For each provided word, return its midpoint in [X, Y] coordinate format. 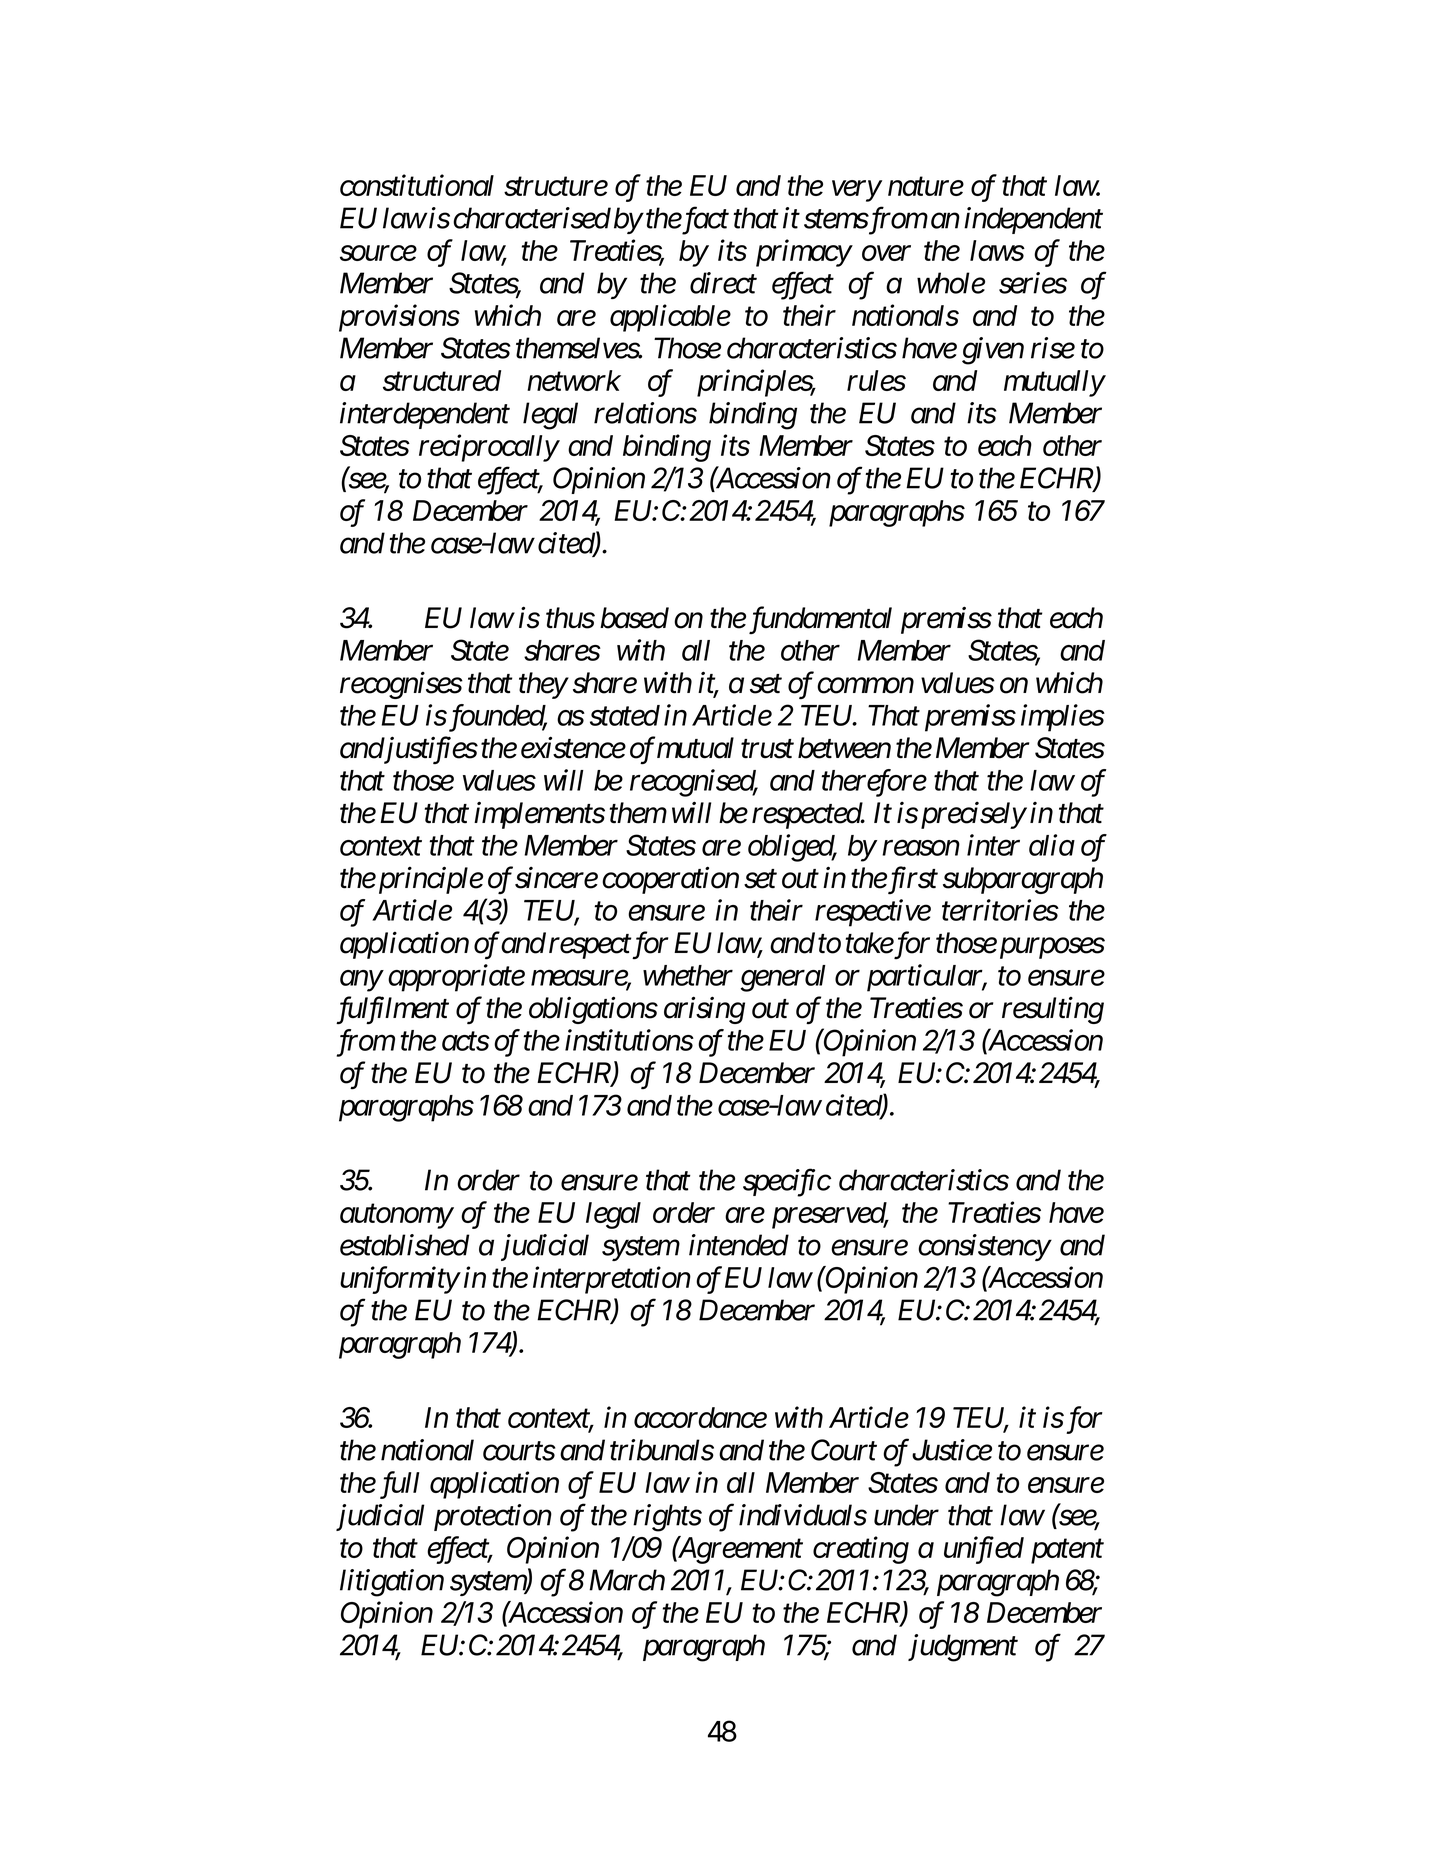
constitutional [417, 185]
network [574, 380]
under [906, 1515]
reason [921, 848]
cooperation [670, 880]
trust [767, 749]
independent [1033, 220]
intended [739, 1245]
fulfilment [392, 1010]
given [993, 351]
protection [493, 1517]
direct [723, 283]
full [399, 1485]
